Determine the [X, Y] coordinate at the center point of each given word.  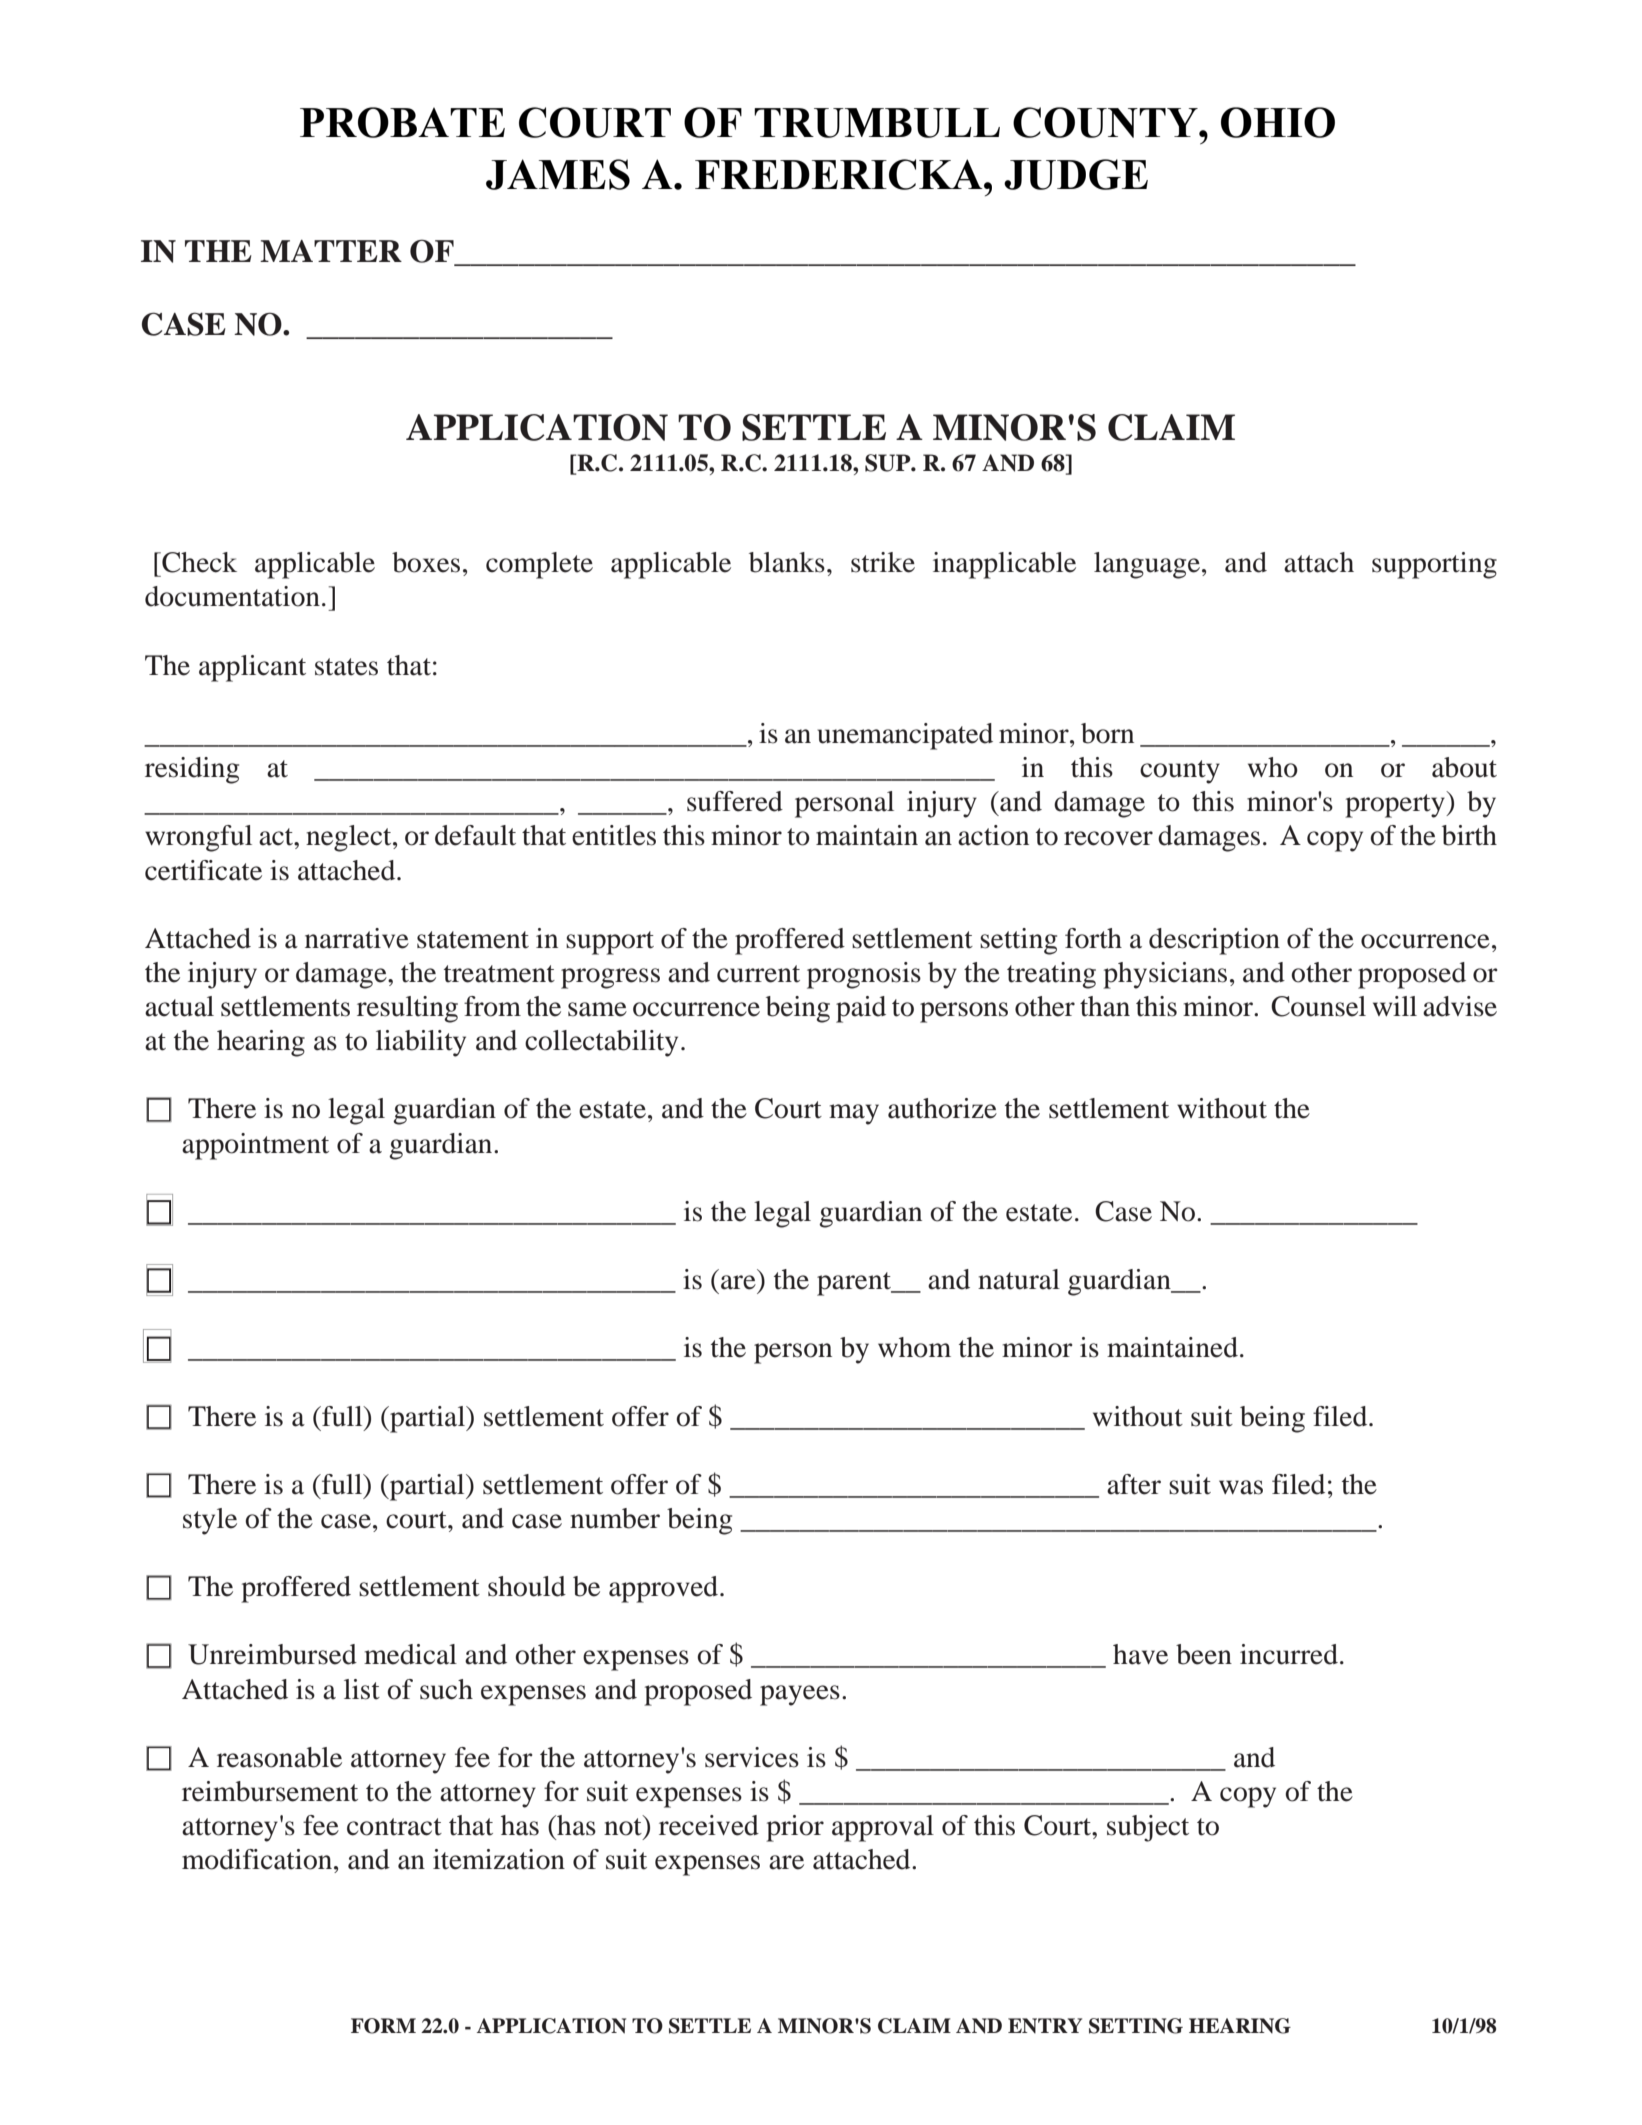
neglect [350, 838]
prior [795, 1828]
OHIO [1278, 122]
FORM [383, 2026]
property [1396, 806]
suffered [735, 801]
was [1241, 1487]
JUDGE [1076, 174]
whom [914, 1347]
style [210, 1521]
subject [1148, 1828]
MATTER [331, 251]
